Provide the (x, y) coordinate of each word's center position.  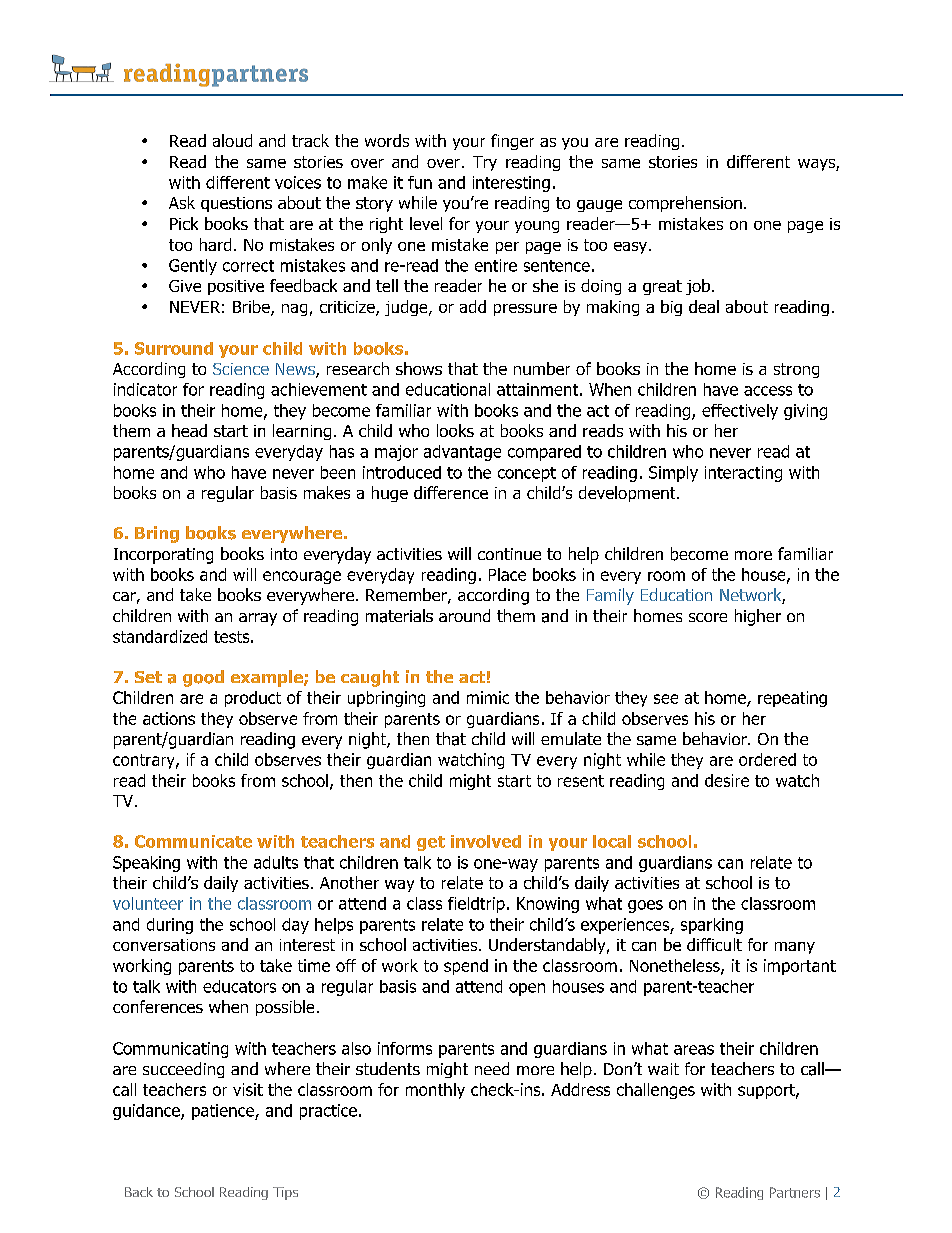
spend (466, 967)
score (708, 617)
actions (169, 718)
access (768, 391)
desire (727, 780)
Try (485, 163)
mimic (488, 697)
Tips (285, 1193)
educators (239, 986)
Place (507, 574)
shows (419, 368)
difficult (714, 944)
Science (241, 369)
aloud (232, 140)
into (284, 554)
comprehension (685, 204)
